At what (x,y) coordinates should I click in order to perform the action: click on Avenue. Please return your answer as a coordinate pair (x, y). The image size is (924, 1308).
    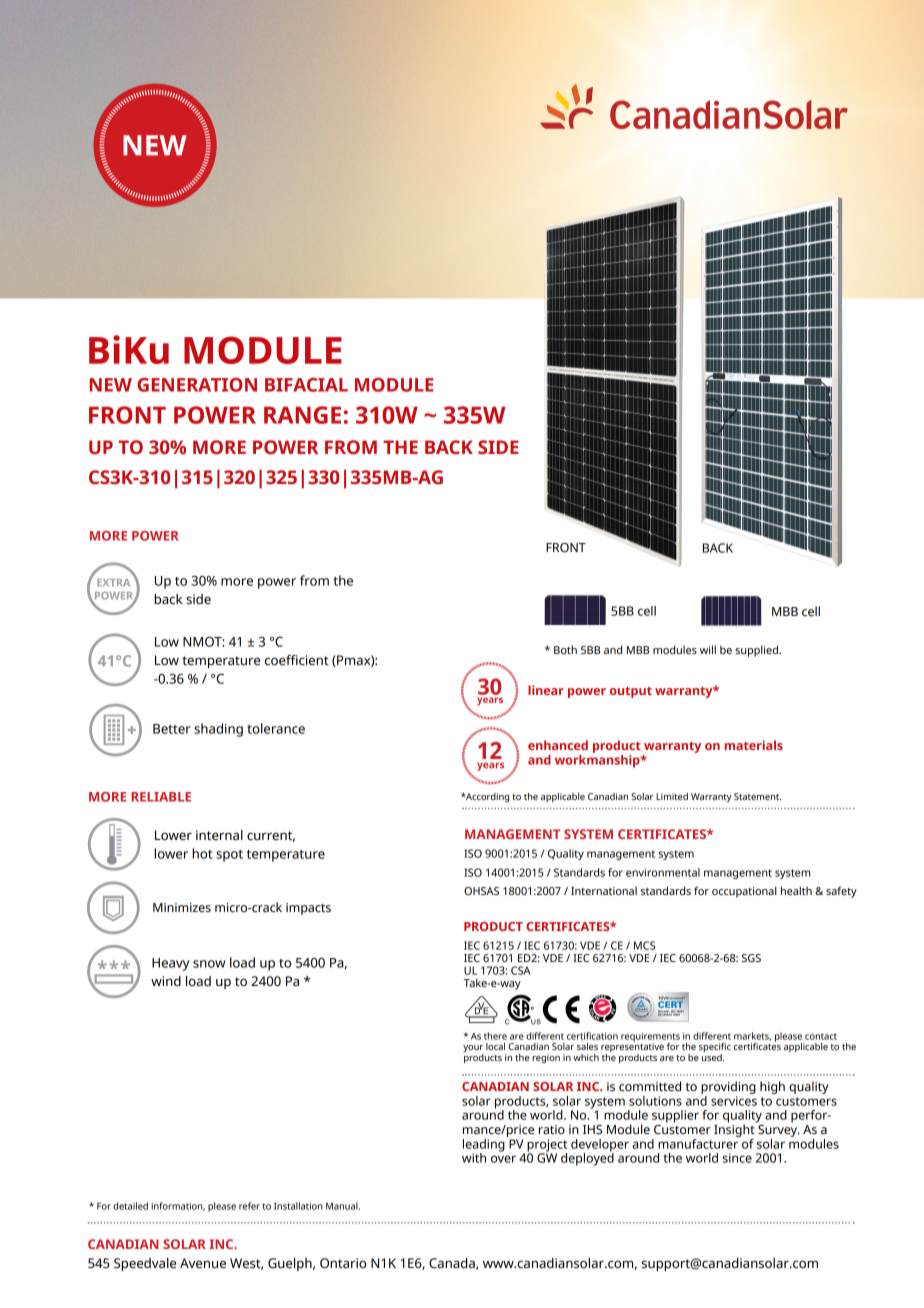
    Looking at the image, I should click on (203, 1263).
